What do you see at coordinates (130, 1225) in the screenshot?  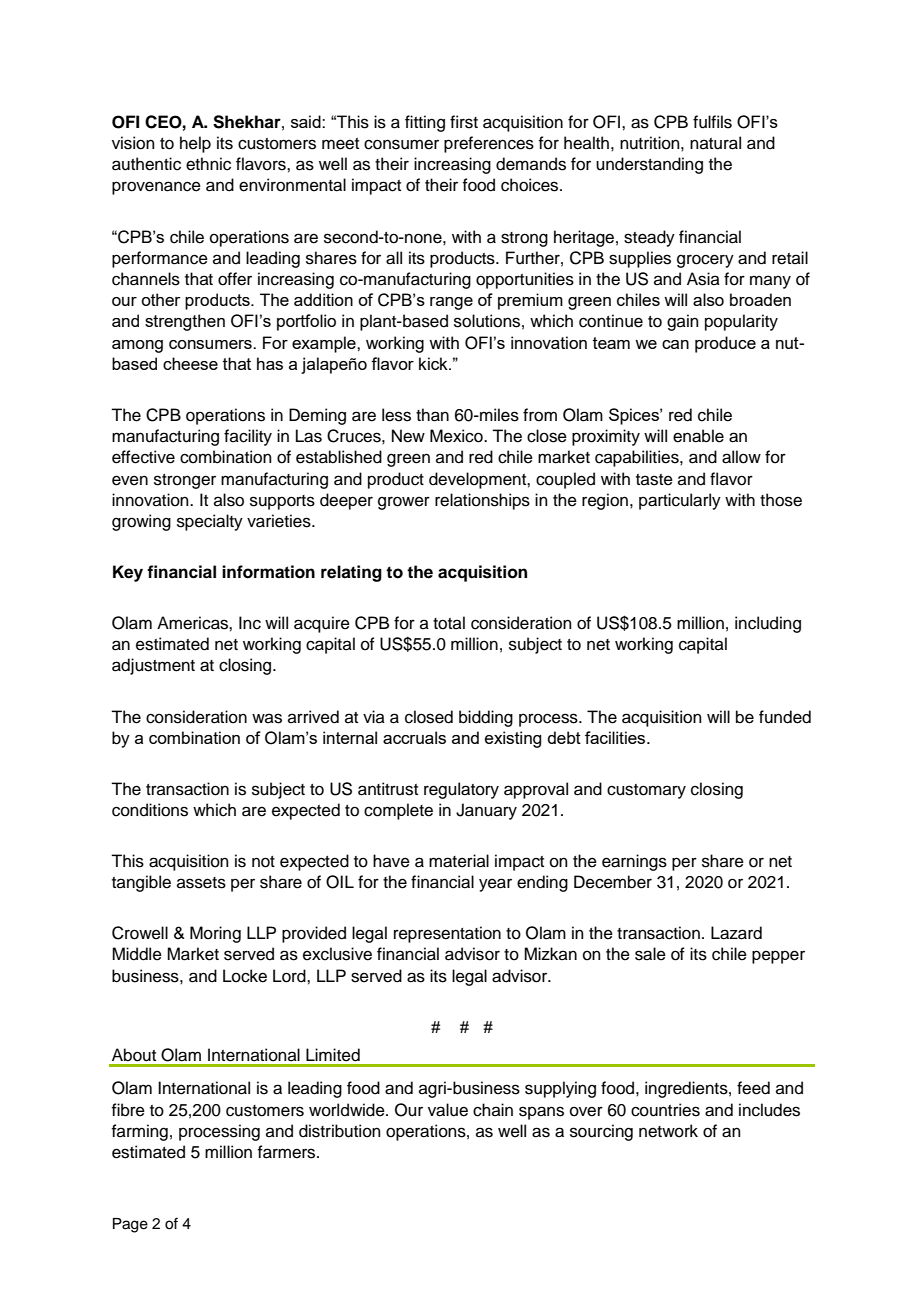 I see `Page` at bounding box center [130, 1225].
